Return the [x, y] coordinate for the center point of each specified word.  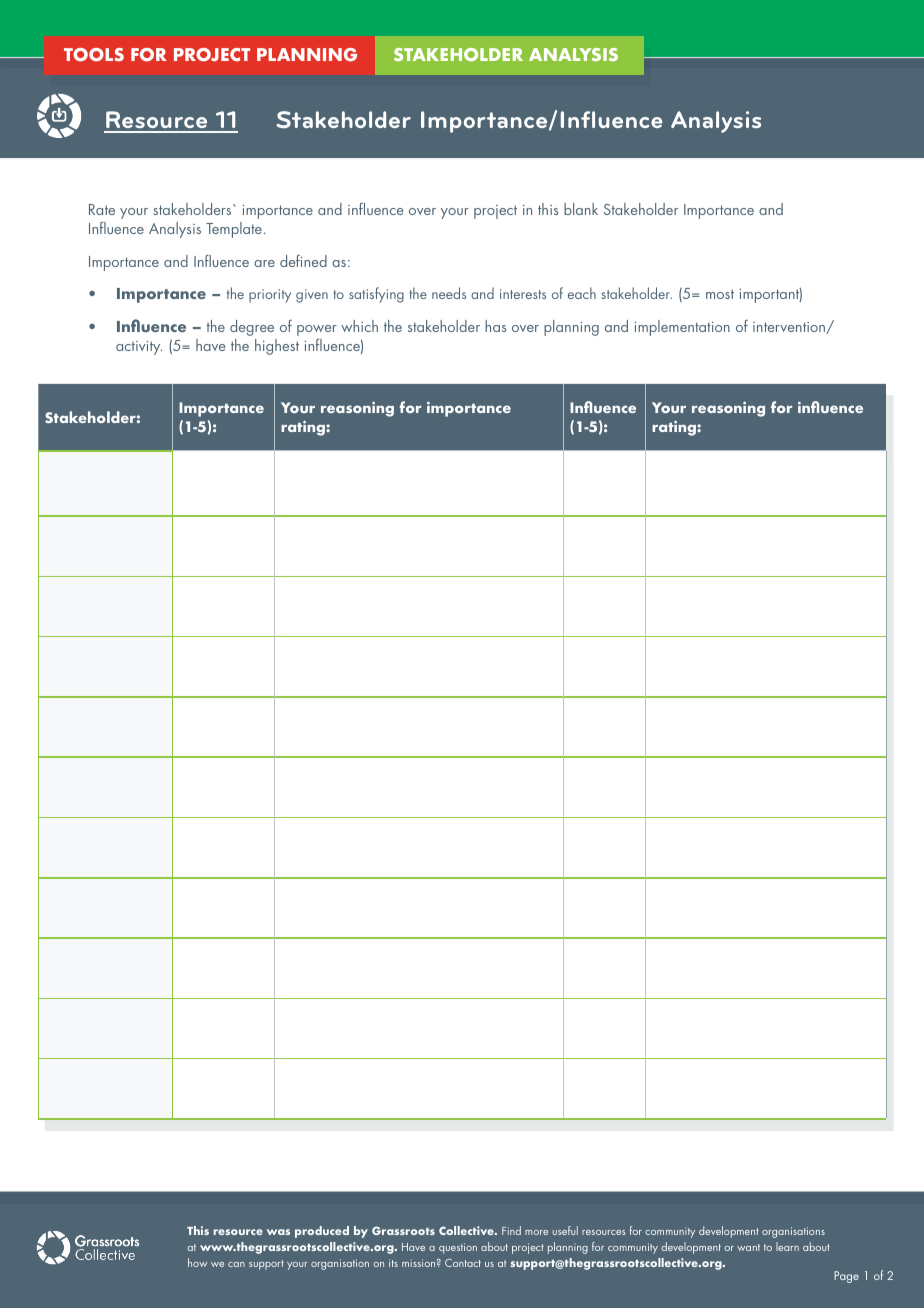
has [495, 326]
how [197, 1262]
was [278, 1232]
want [748, 1247]
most [720, 294]
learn [787, 1246]
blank [581, 209]
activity [139, 348]
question [458, 1248]
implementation [682, 328]
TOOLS [94, 55]
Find [511, 1230]
